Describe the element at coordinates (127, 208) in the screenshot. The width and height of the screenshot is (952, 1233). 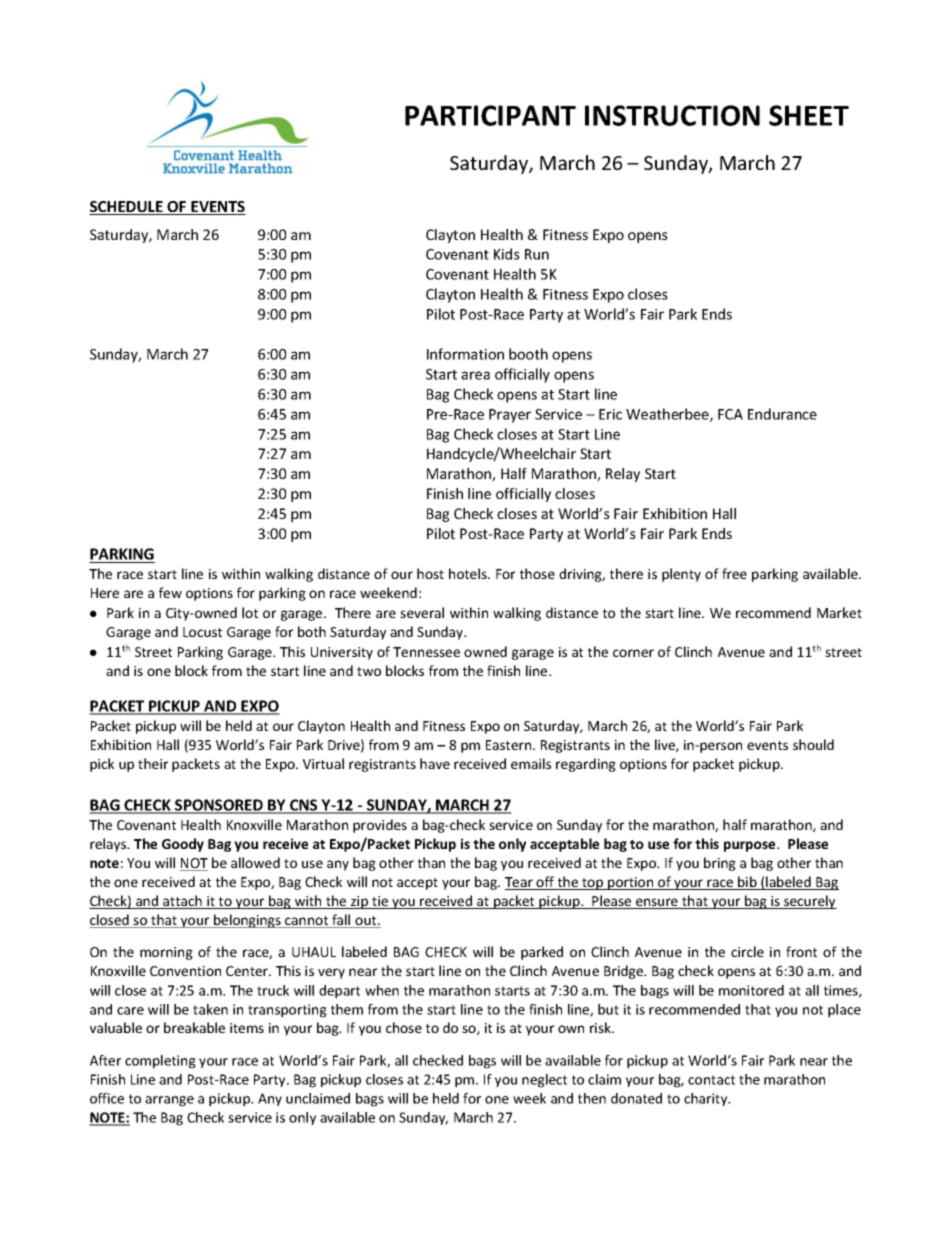
I see `SCHEDULE` at that location.
